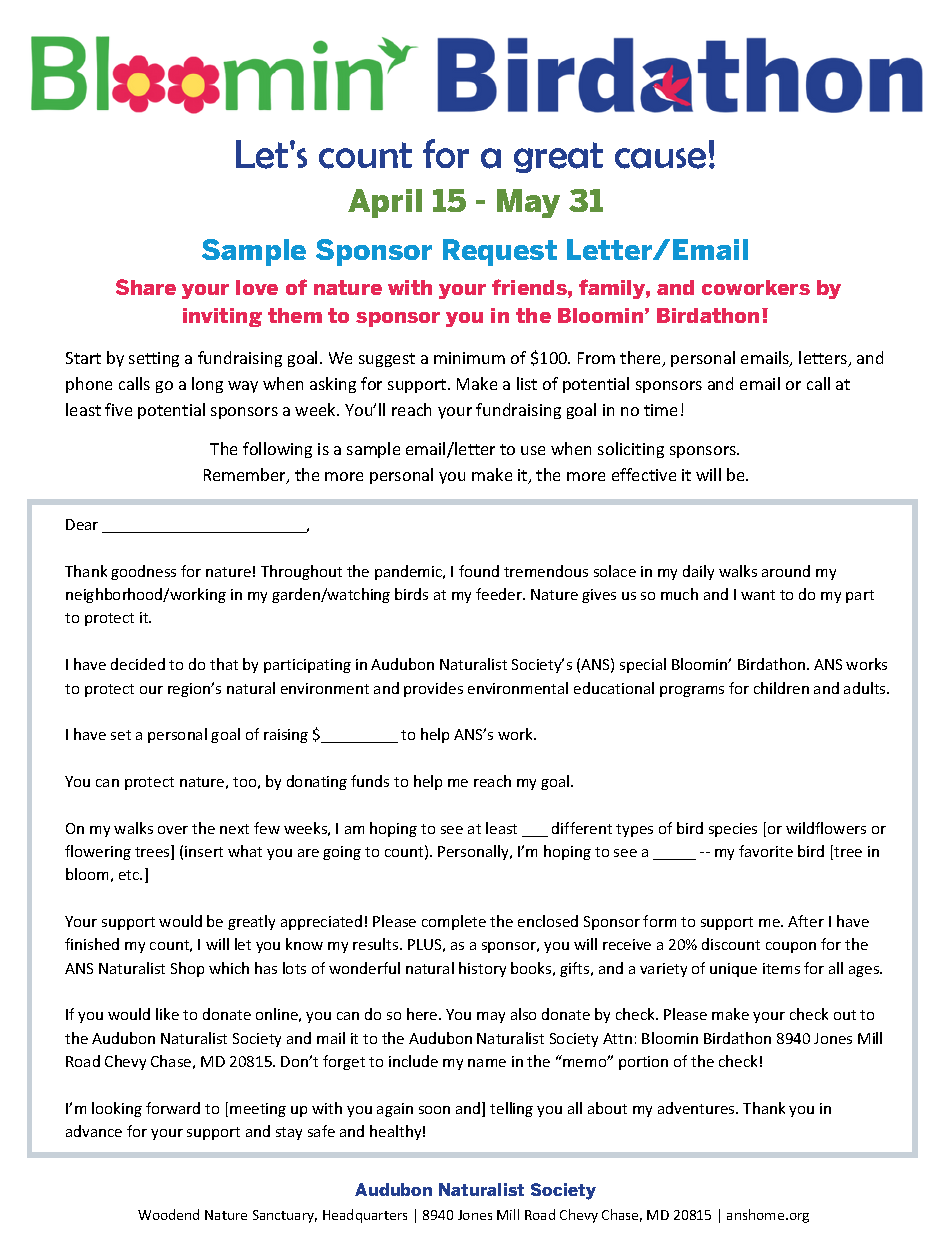 This screenshot has height=1233, width=952. Describe the element at coordinates (434, 1110) in the screenshot. I see `soon` at that location.
